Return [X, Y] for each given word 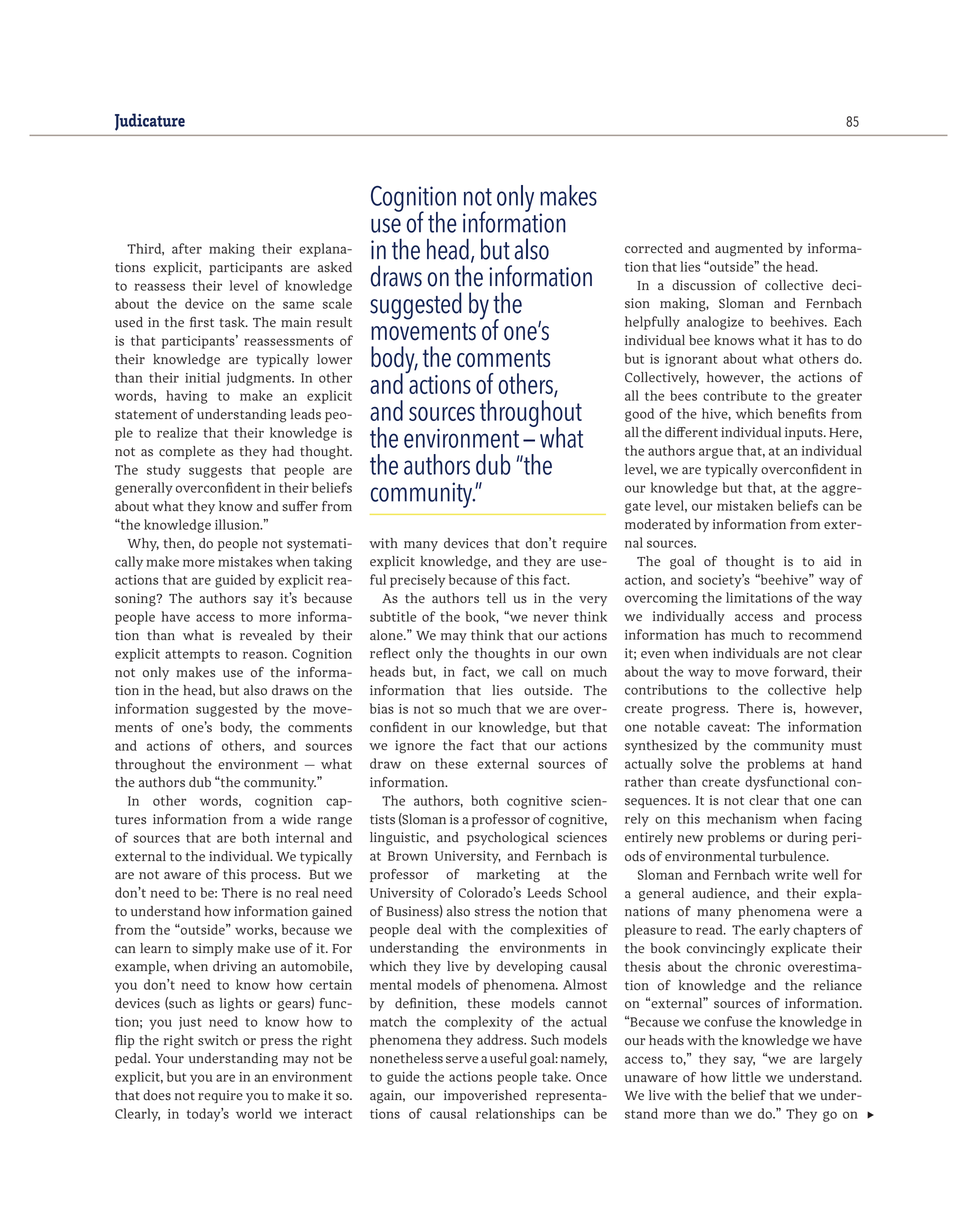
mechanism [742, 818]
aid [832, 561]
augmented [749, 250]
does [157, 1095]
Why [143, 544]
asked [335, 267]
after [187, 248]
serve [462, 1060]
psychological [508, 839]
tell [496, 598]
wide [296, 819]
